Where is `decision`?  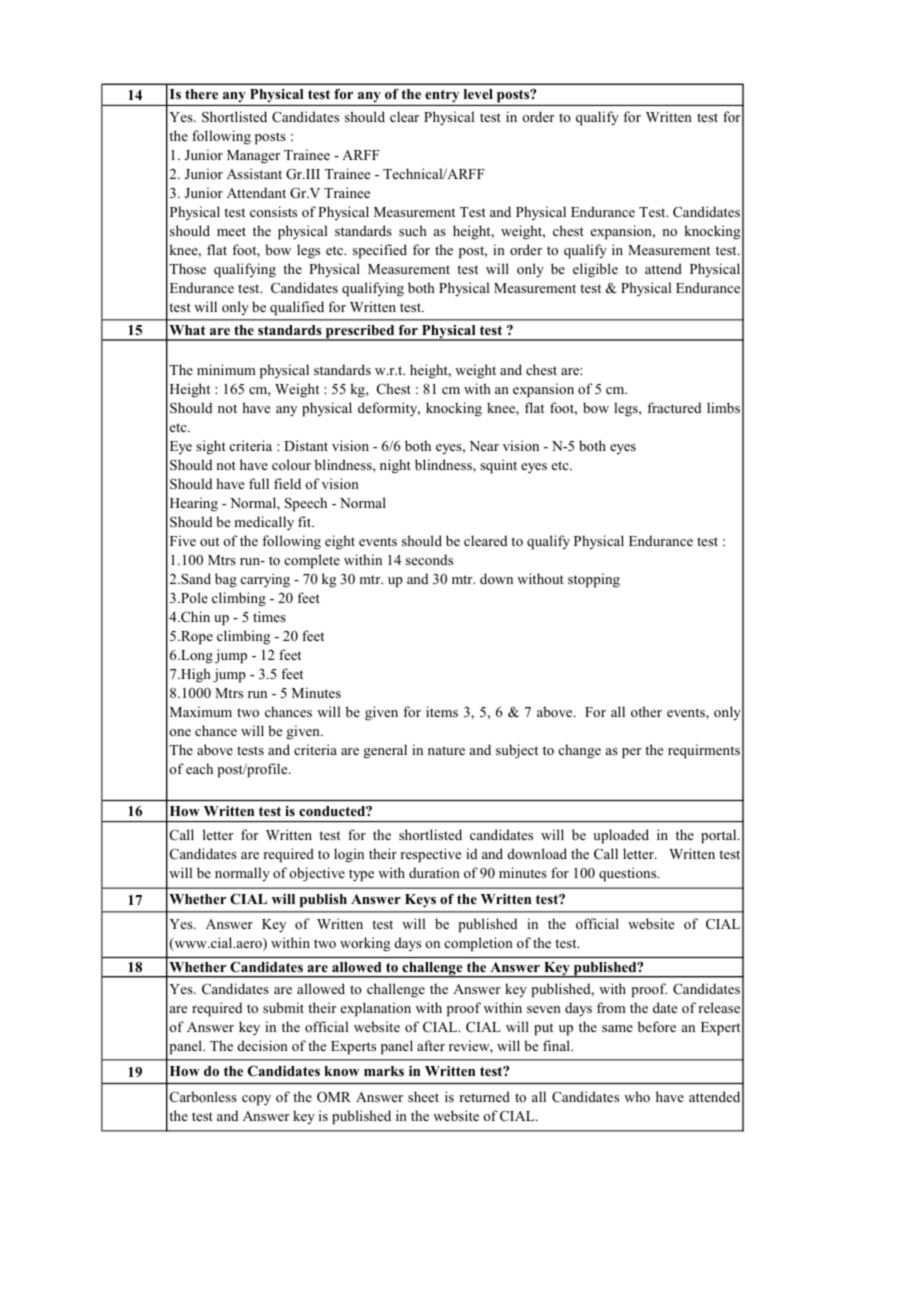 decision is located at coordinates (263, 1045).
